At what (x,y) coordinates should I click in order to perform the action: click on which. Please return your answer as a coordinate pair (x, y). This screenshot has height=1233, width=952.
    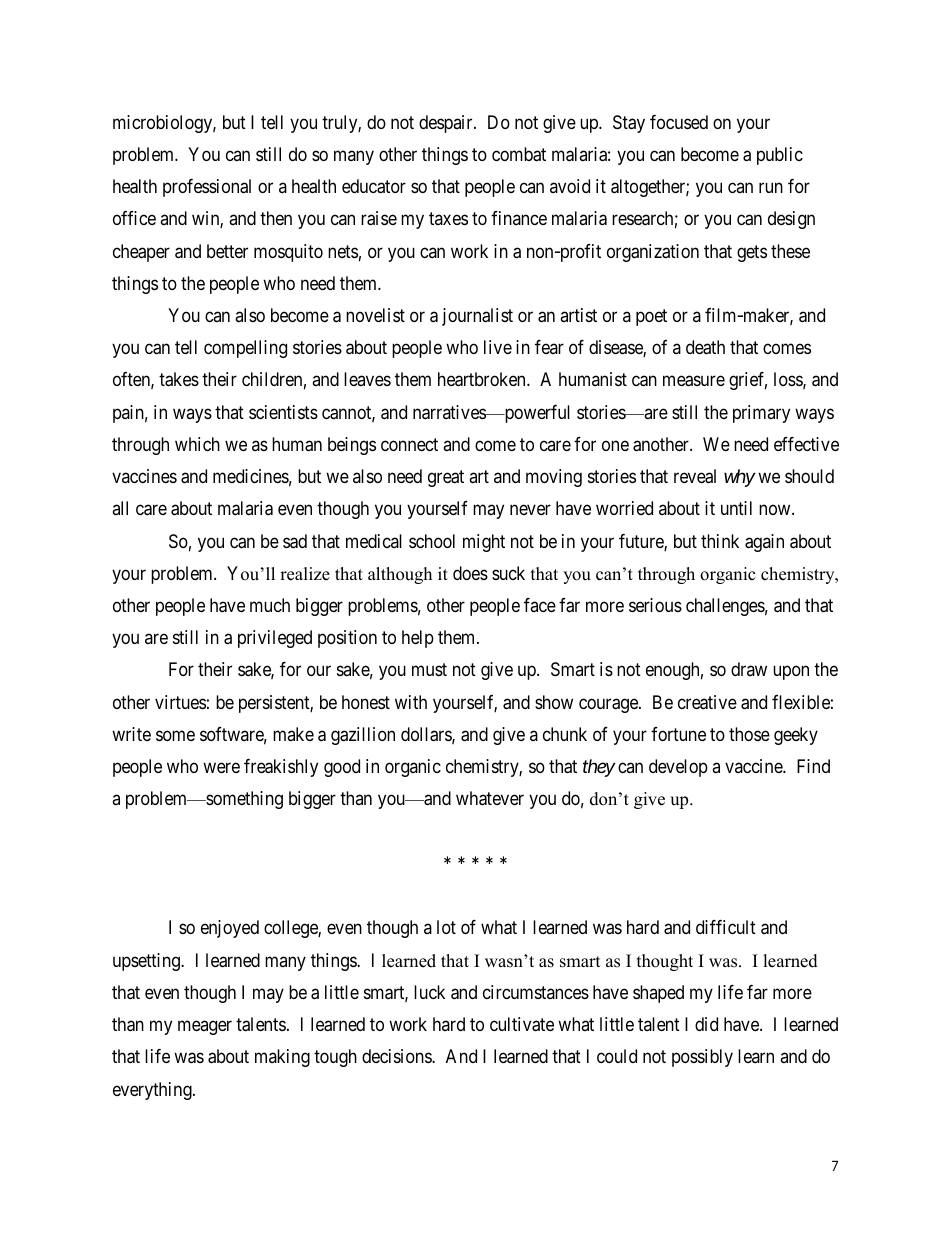
    Looking at the image, I should click on (197, 444).
